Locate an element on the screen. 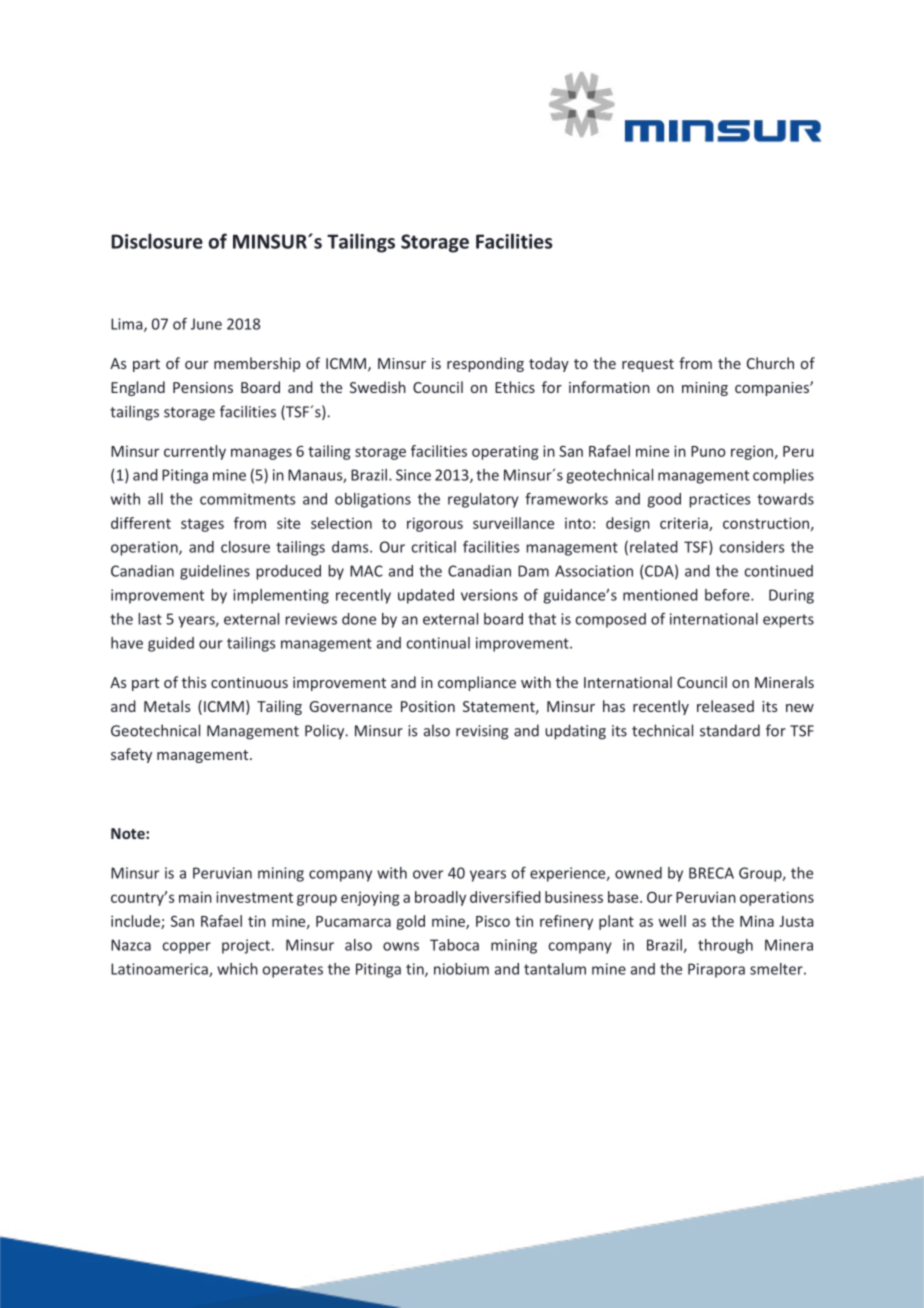 The width and height of the screenshot is (924, 1308). through is located at coordinates (725, 946).
